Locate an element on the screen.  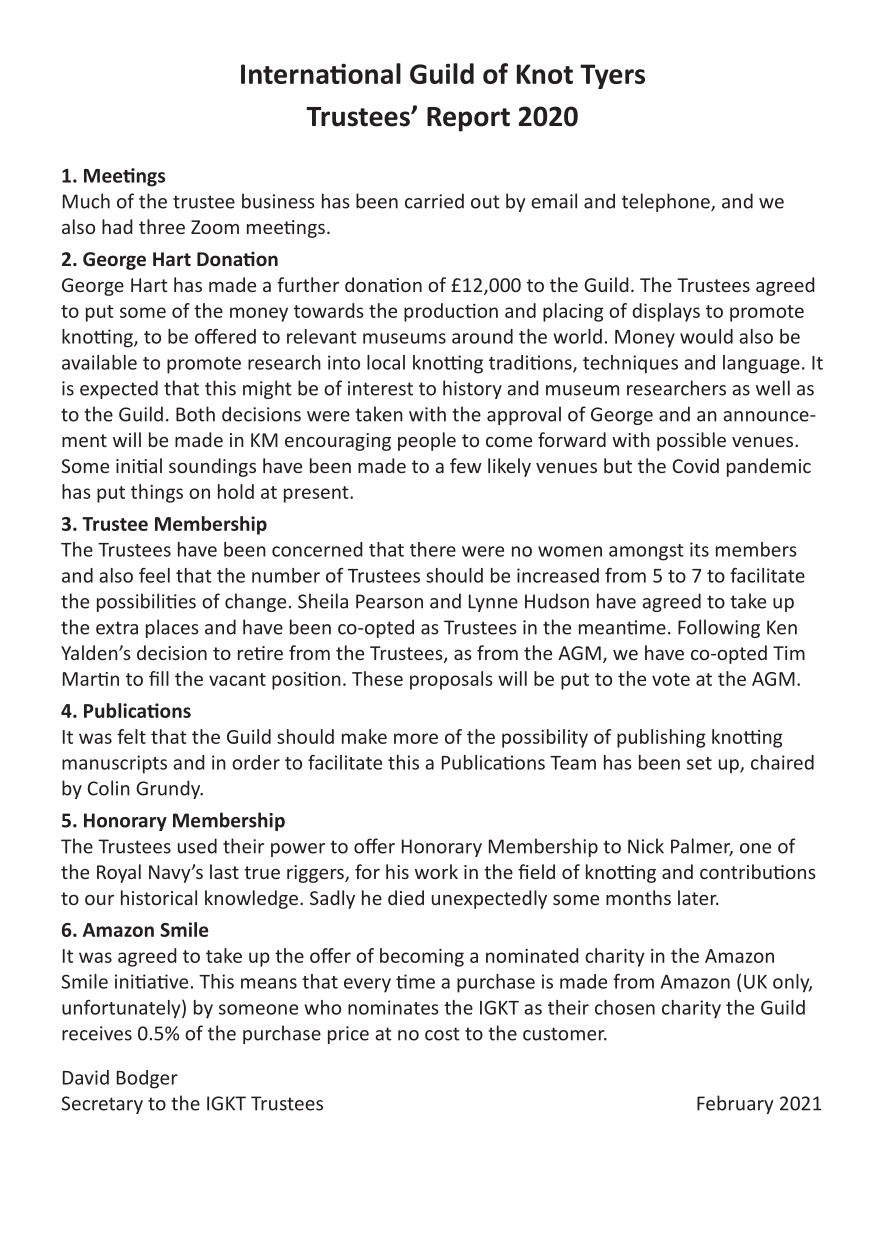
felt is located at coordinates (131, 736).
